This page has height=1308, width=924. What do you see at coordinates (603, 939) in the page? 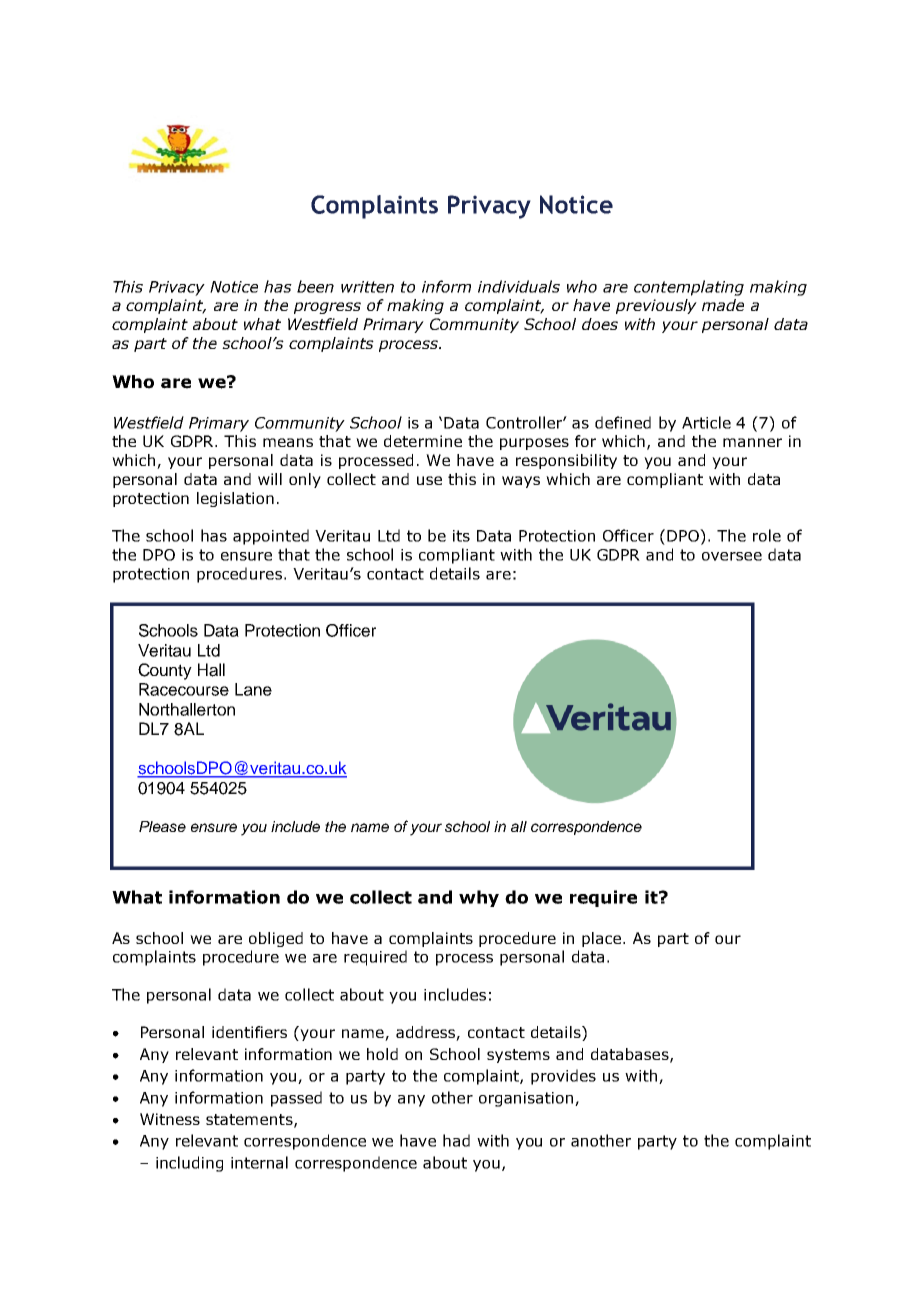
I see `place` at bounding box center [603, 939].
